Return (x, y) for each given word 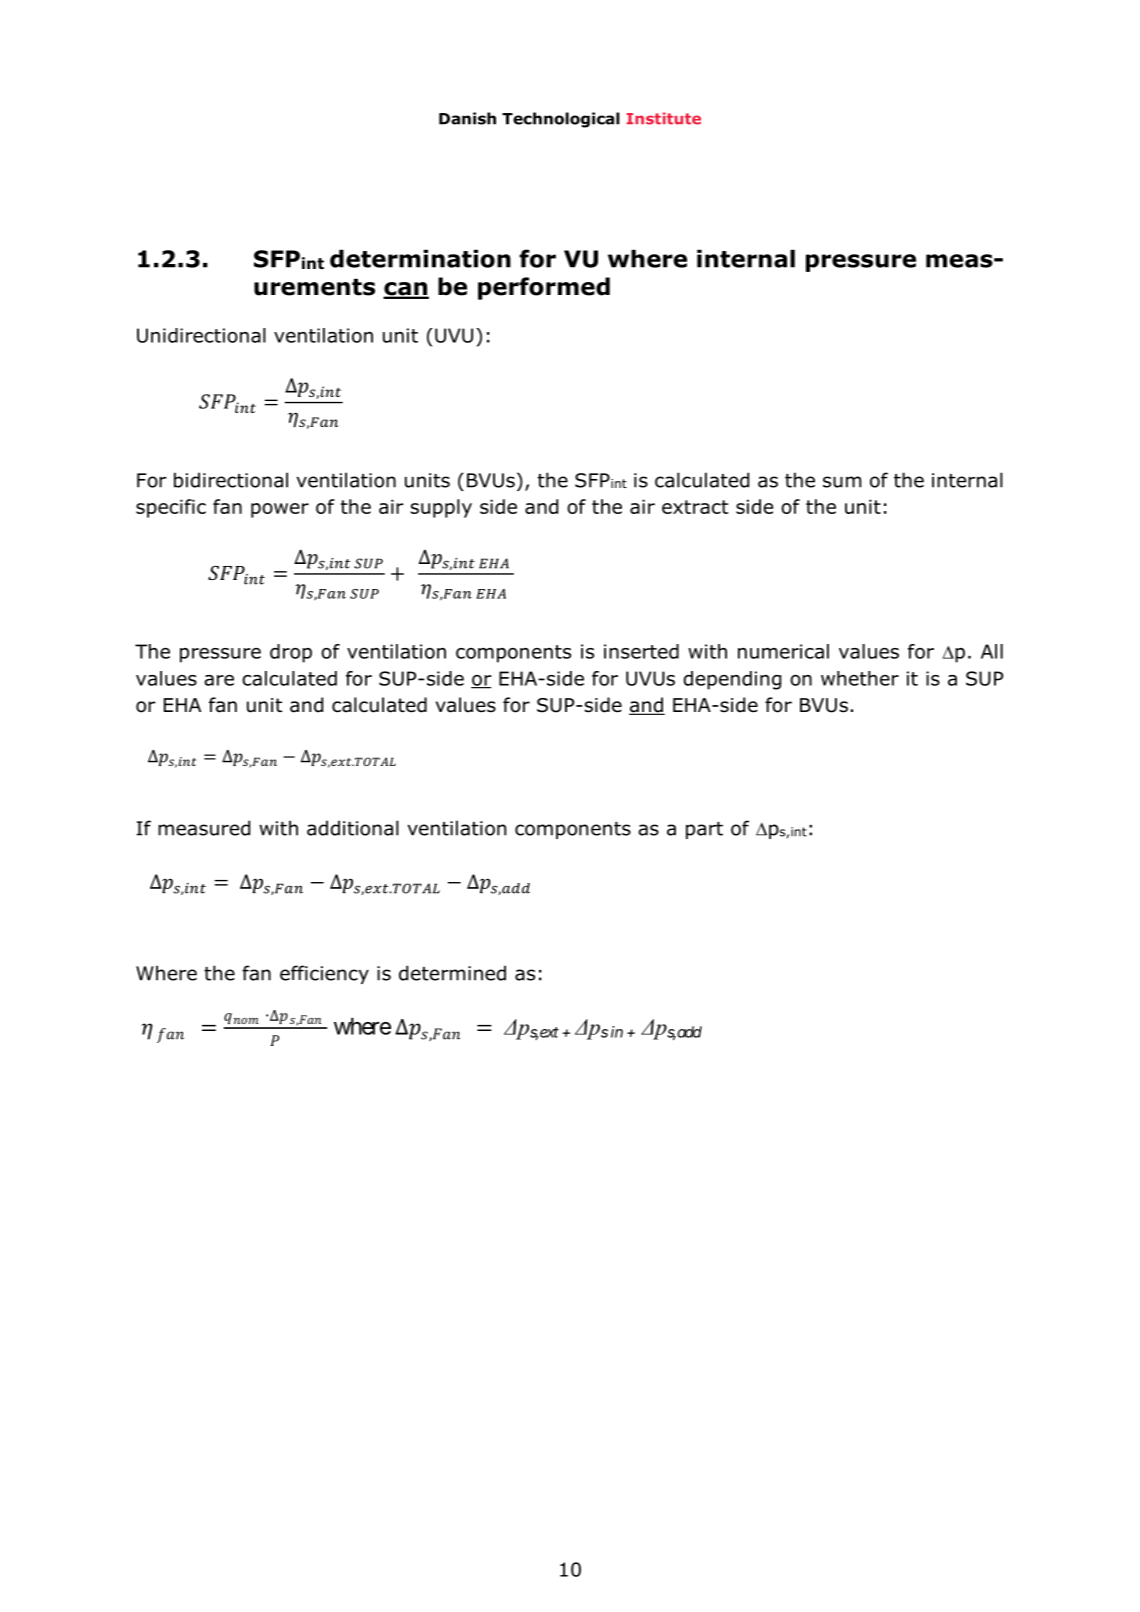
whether (860, 678)
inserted (641, 651)
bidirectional (231, 480)
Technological (561, 120)
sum (842, 482)
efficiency (324, 974)
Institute (663, 118)
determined (452, 973)
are (219, 680)
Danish (467, 118)
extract (695, 507)
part (704, 830)
